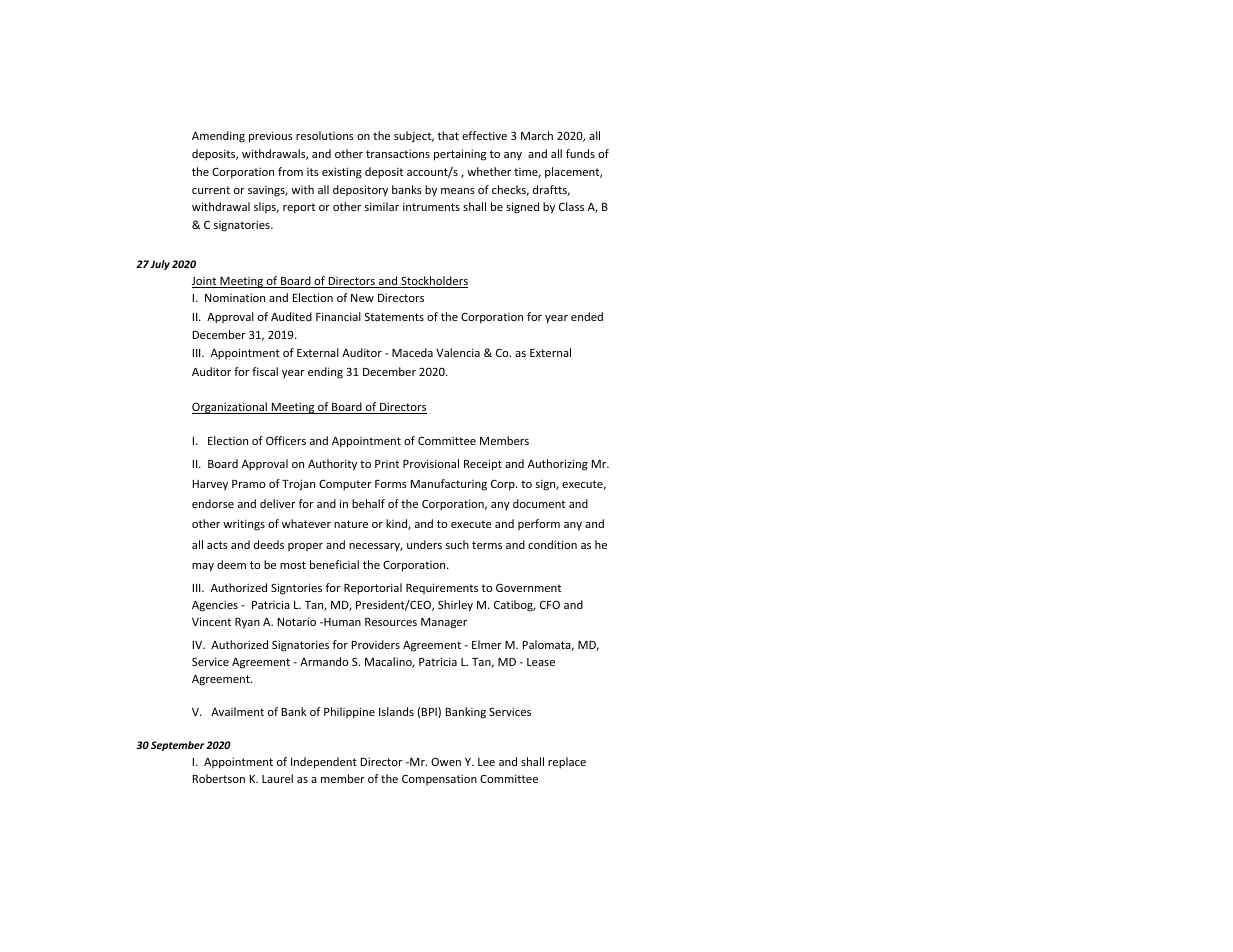 The width and height of the image is (1233, 952). Describe the element at coordinates (211, 190) in the image. I see `current` at that location.
